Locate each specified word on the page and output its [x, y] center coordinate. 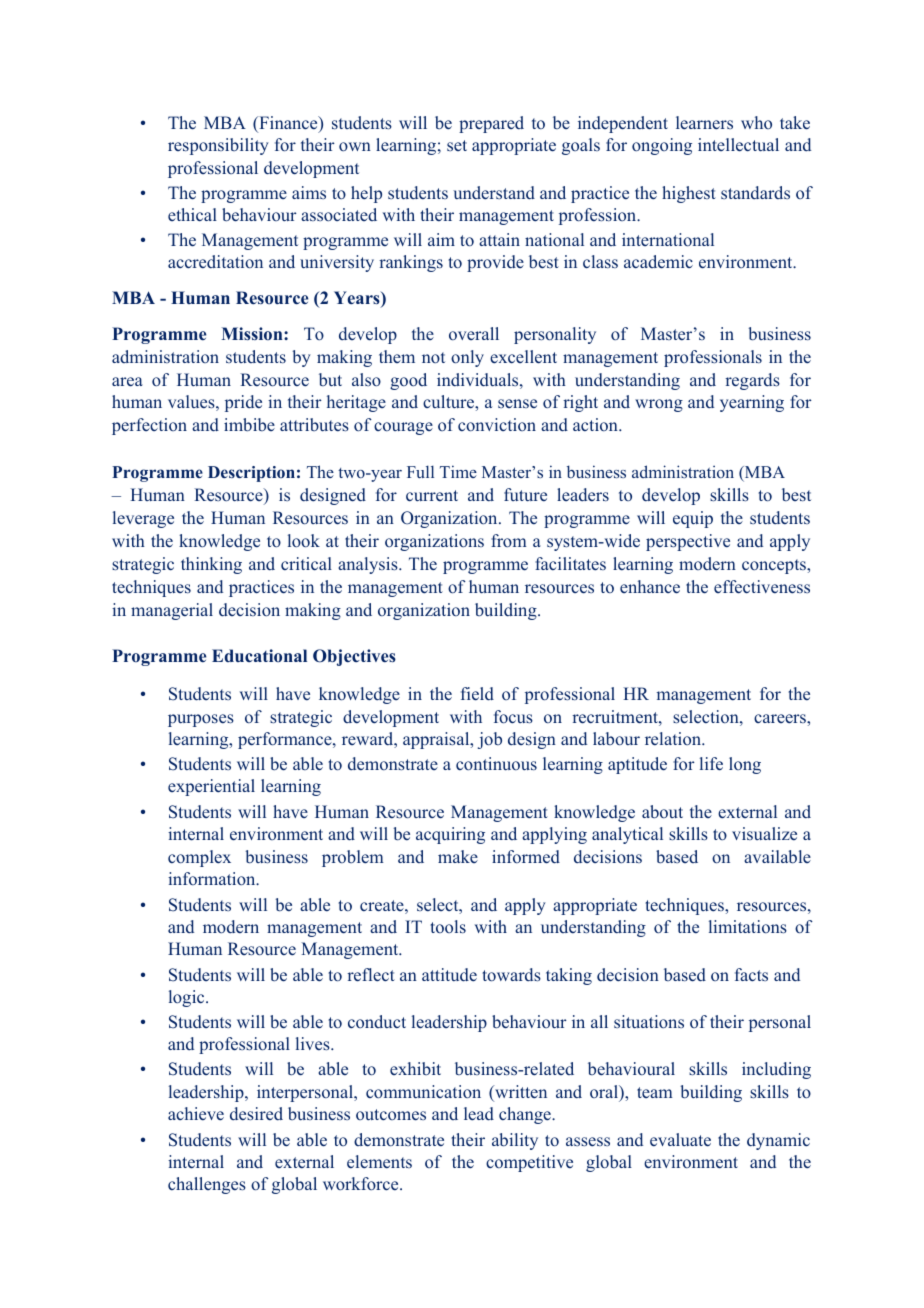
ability [515, 1141]
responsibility [218, 146]
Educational [259, 656]
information [213, 879]
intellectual [738, 145]
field [477, 694]
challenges [207, 1185]
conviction [497, 425]
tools [448, 927]
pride [243, 403]
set [457, 145]
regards [752, 381]
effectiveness [762, 587]
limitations [748, 927]
